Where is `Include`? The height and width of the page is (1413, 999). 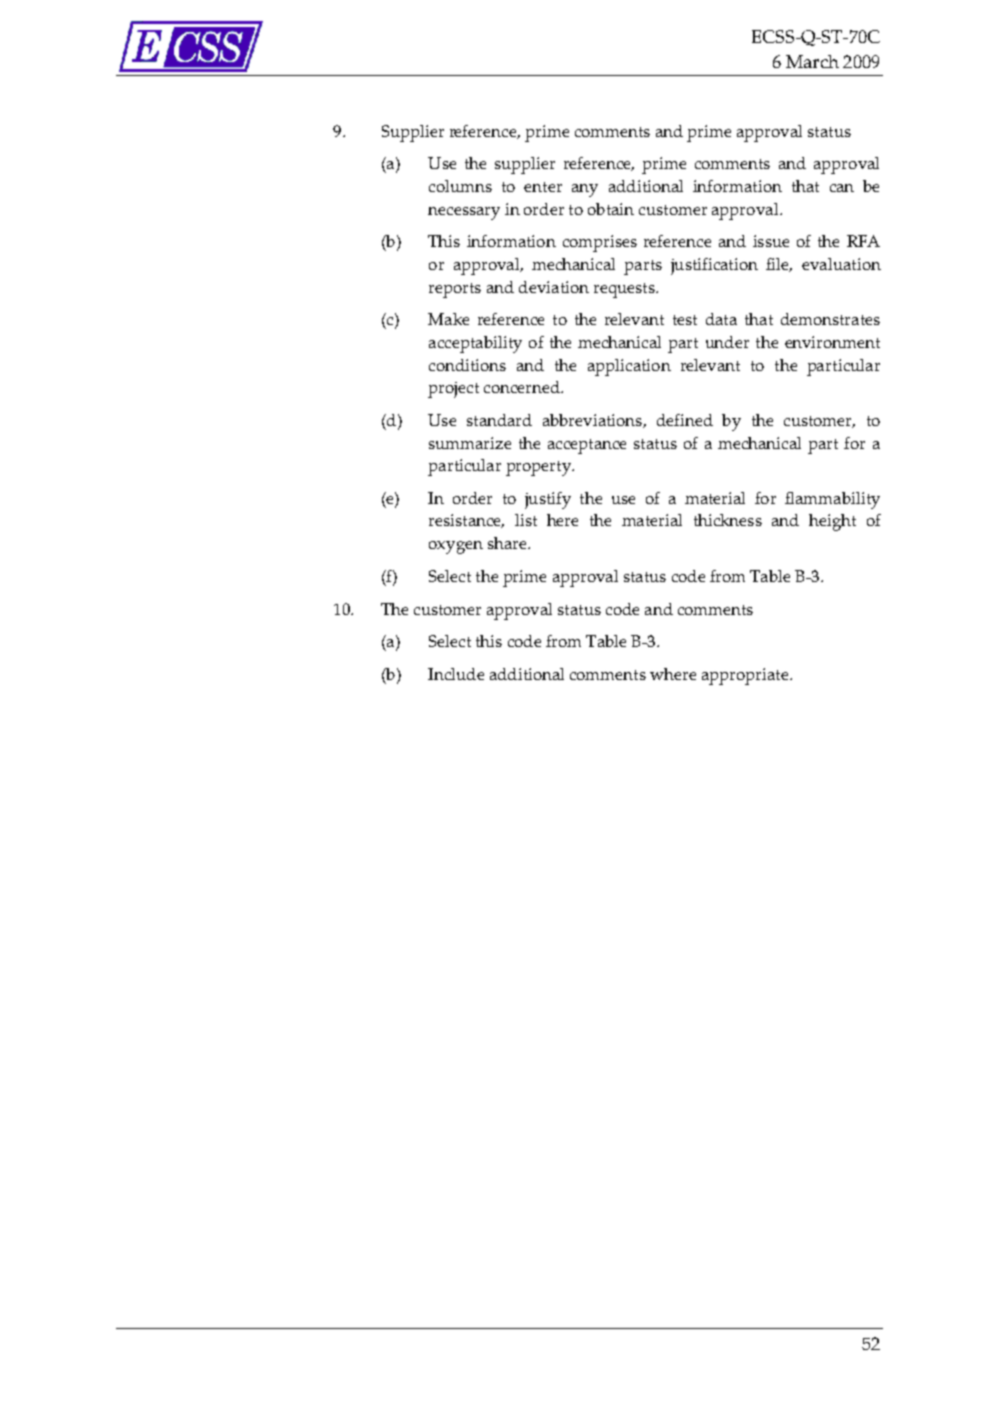
Include is located at coordinates (456, 674).
